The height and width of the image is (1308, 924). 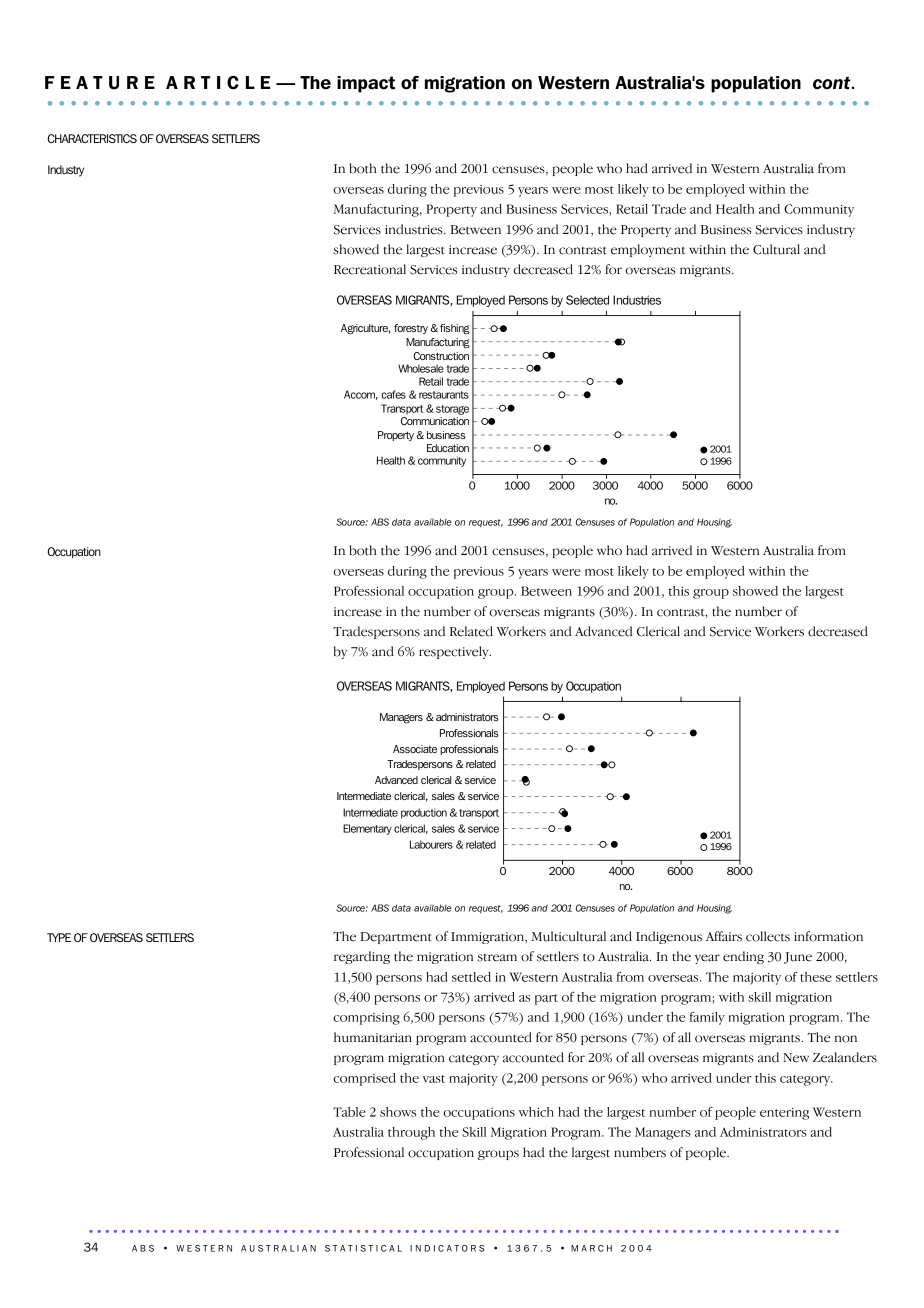 What do you see at coordinates (648, 250) in the image?
I see `employment` at bounding box center [648, 250].
